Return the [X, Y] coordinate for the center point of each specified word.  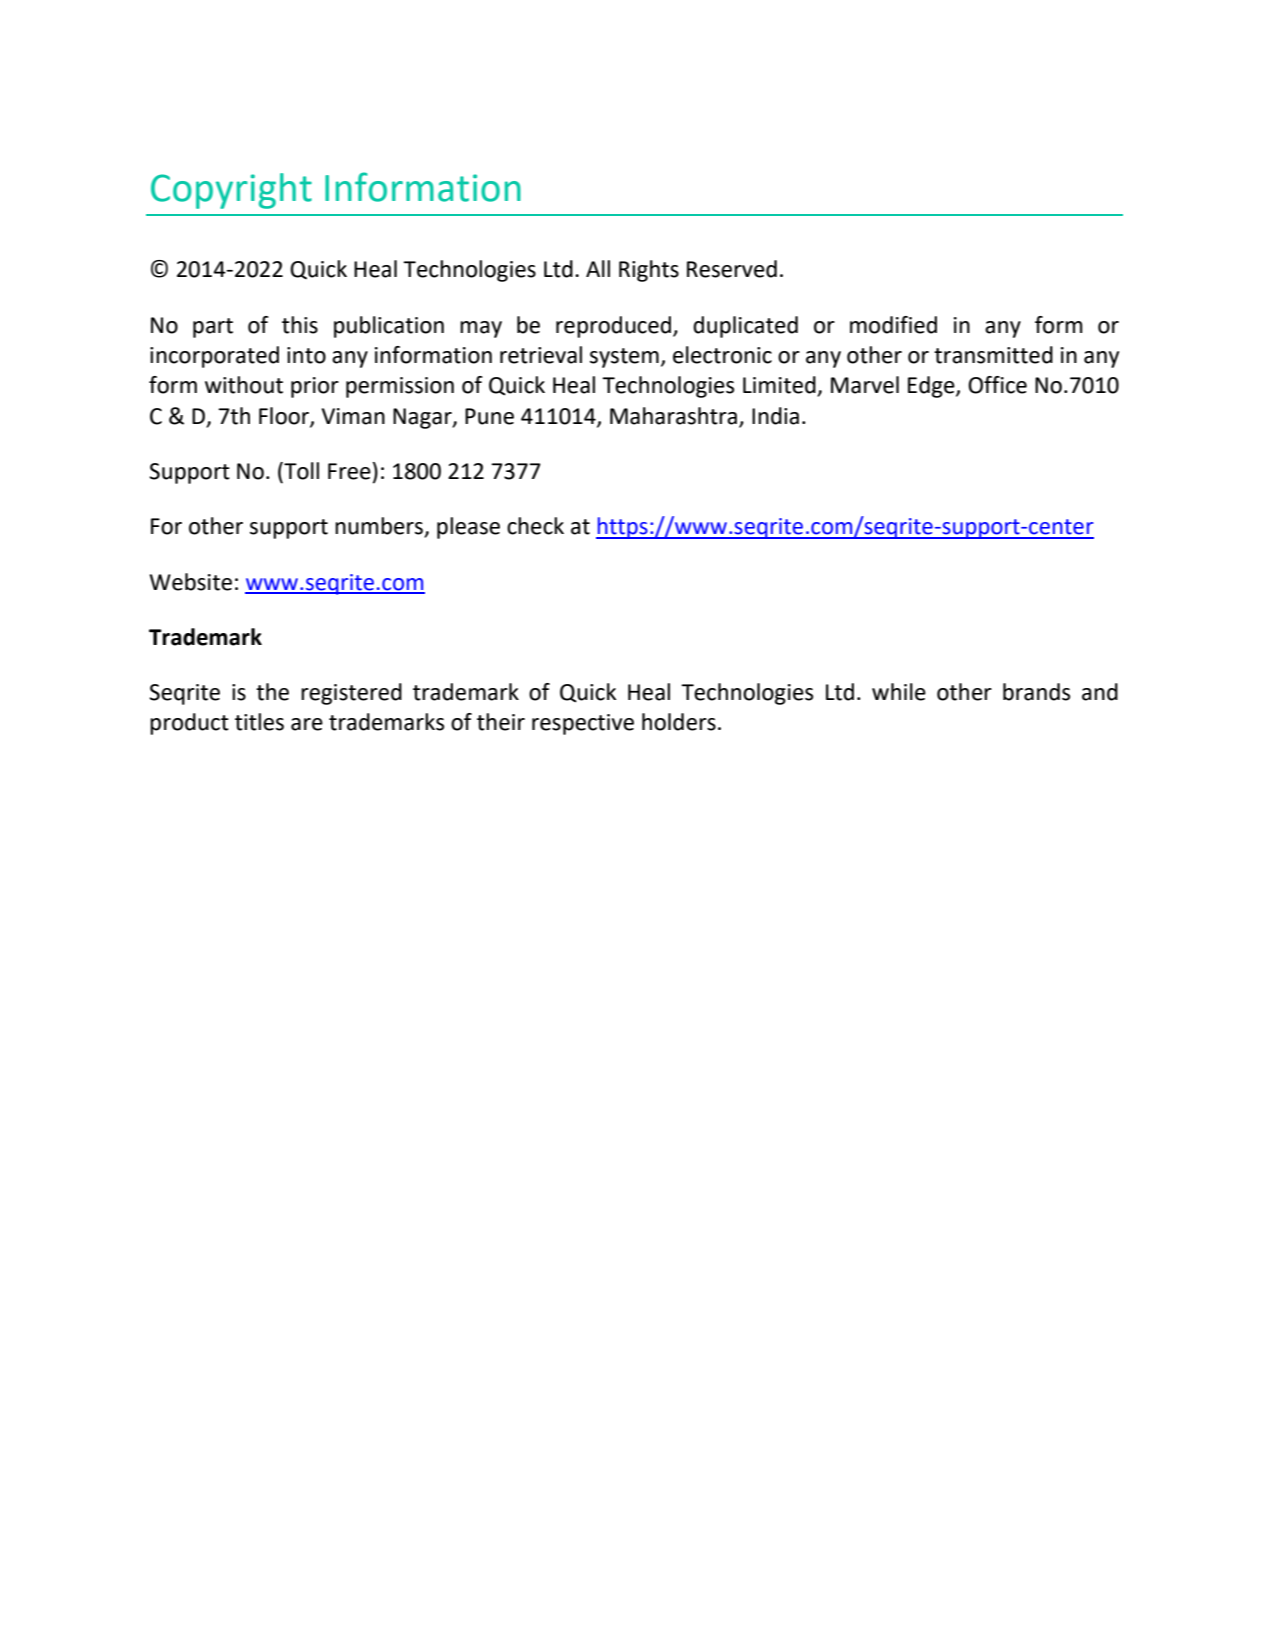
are [307, 724]
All [598, 268]
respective [583, 724]
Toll [300, 472]
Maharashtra [675, 417]
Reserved [732, 269]
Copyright [231, 191]
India [775, 416]
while [899, 692]
